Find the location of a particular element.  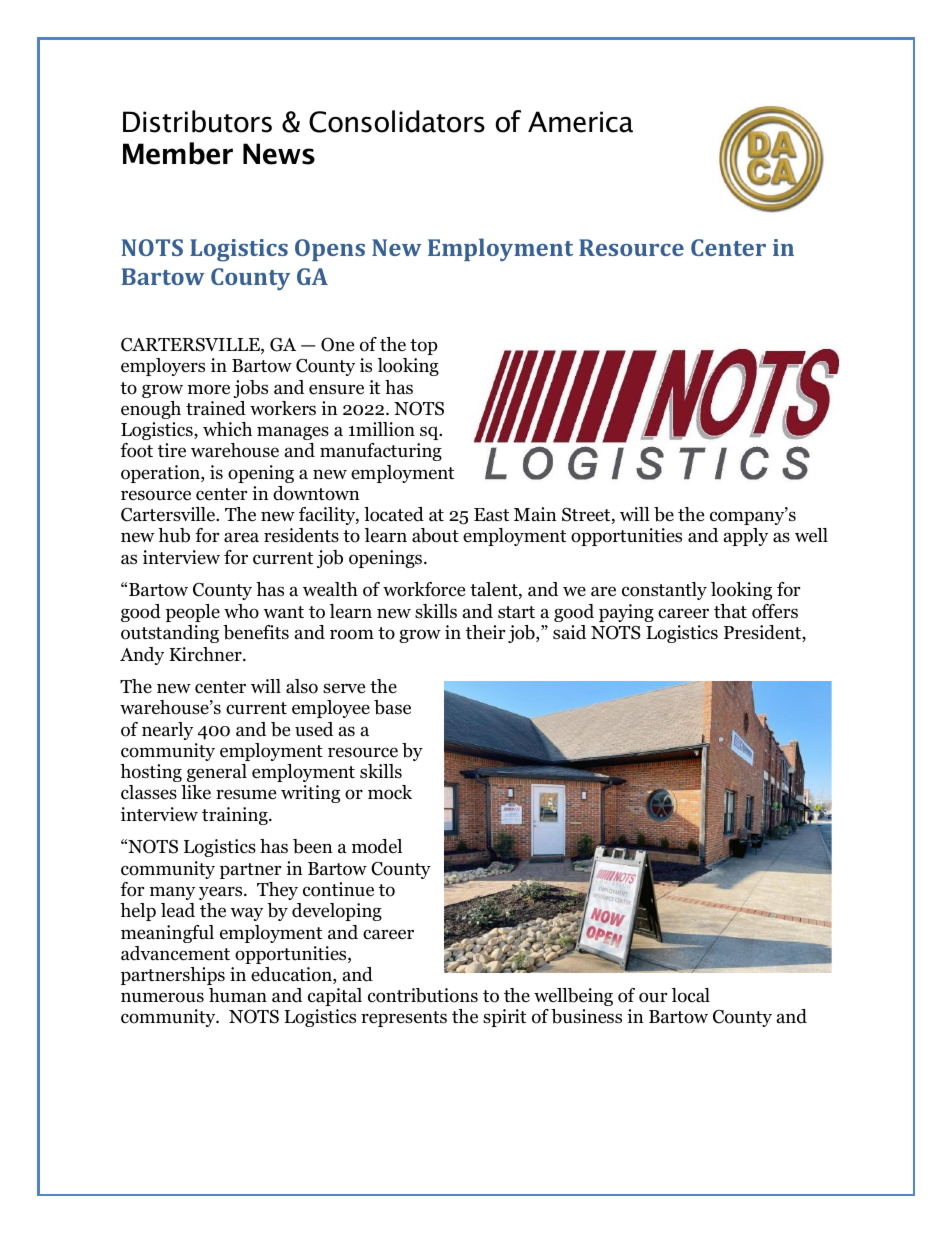

contributions is located at coordinates (423, 995).
